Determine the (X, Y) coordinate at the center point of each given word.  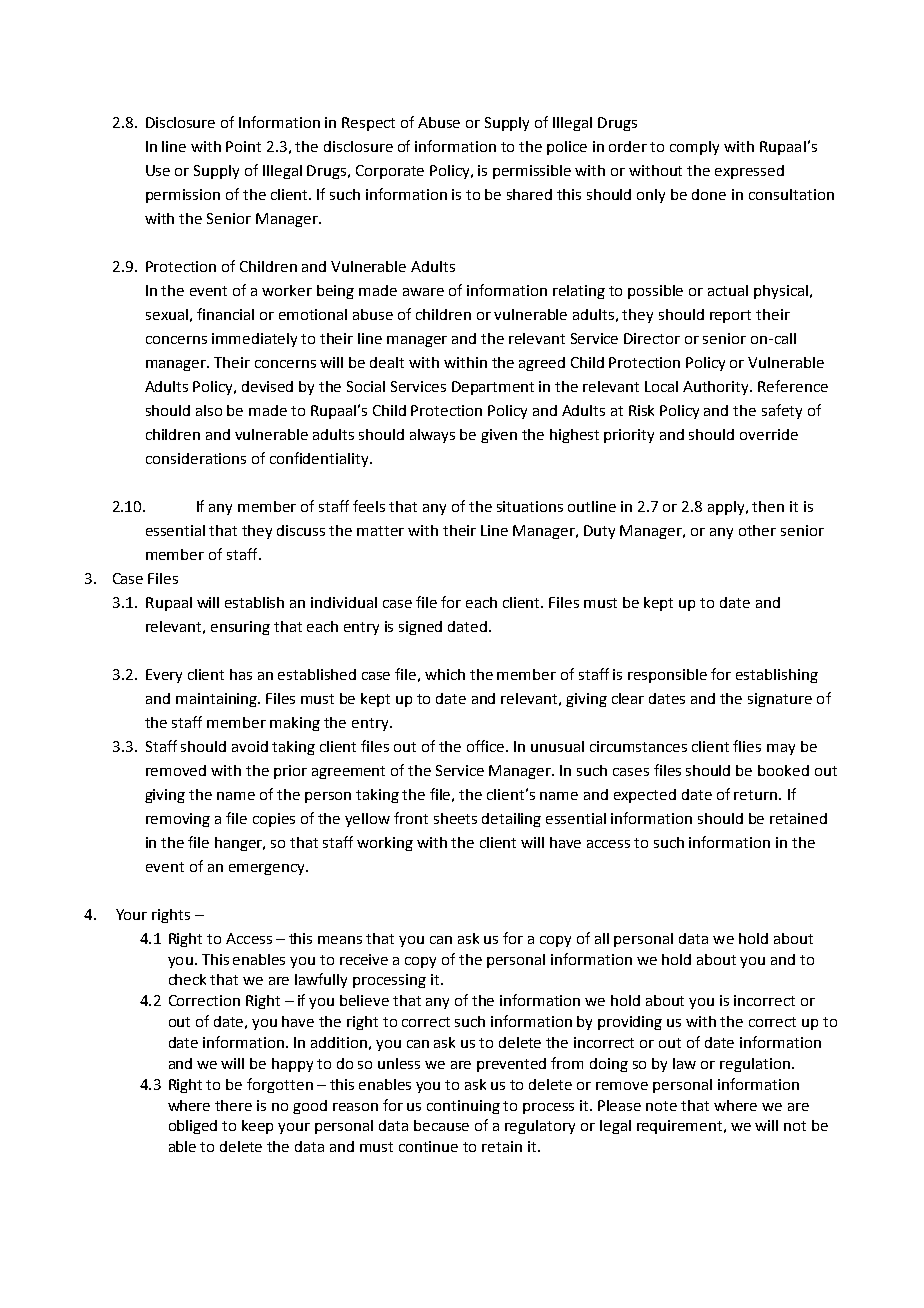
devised (267, 386)
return (757, 795)
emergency (268, 869)
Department (493, 388)
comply (694, 148)
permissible (532, 172)
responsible (667, 676)
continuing (463, 1107)
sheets (455, 818)
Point (243, 146)
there (233, 1105)
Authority (717, 388)
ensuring (240, 628)
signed (420, 628)
